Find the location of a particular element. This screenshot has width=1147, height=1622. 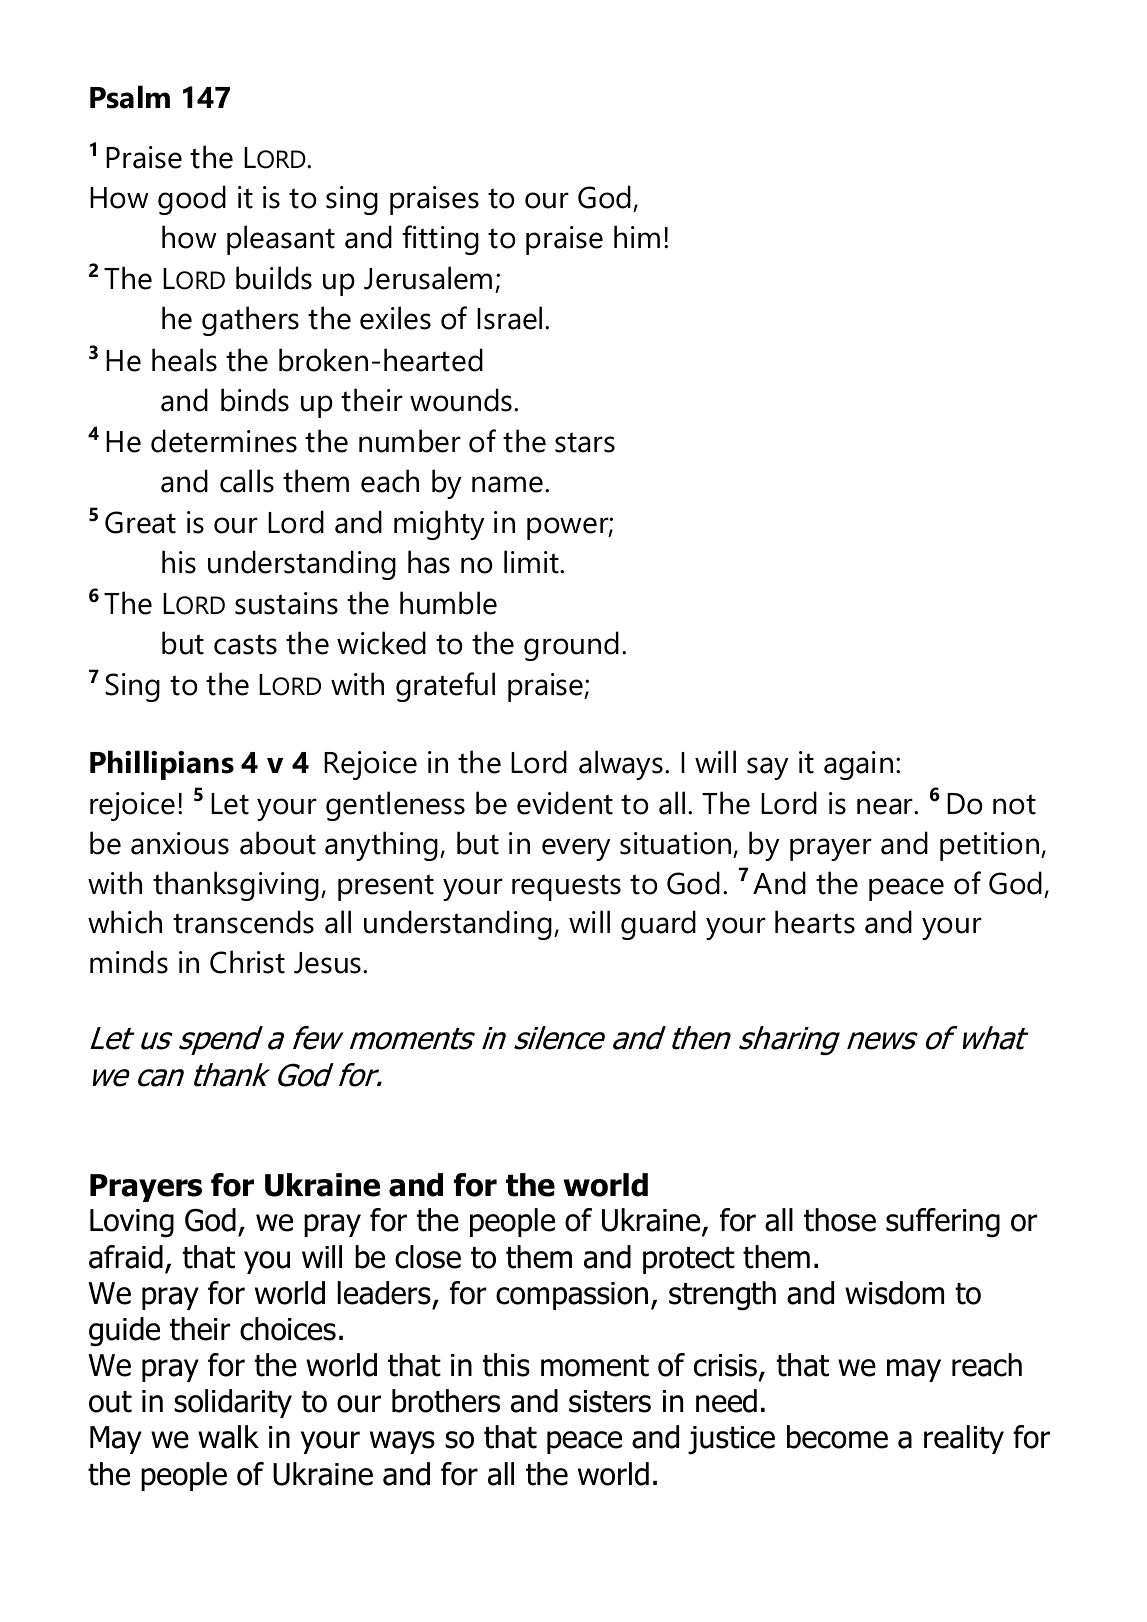

again is located at coordinates (858, 765).
